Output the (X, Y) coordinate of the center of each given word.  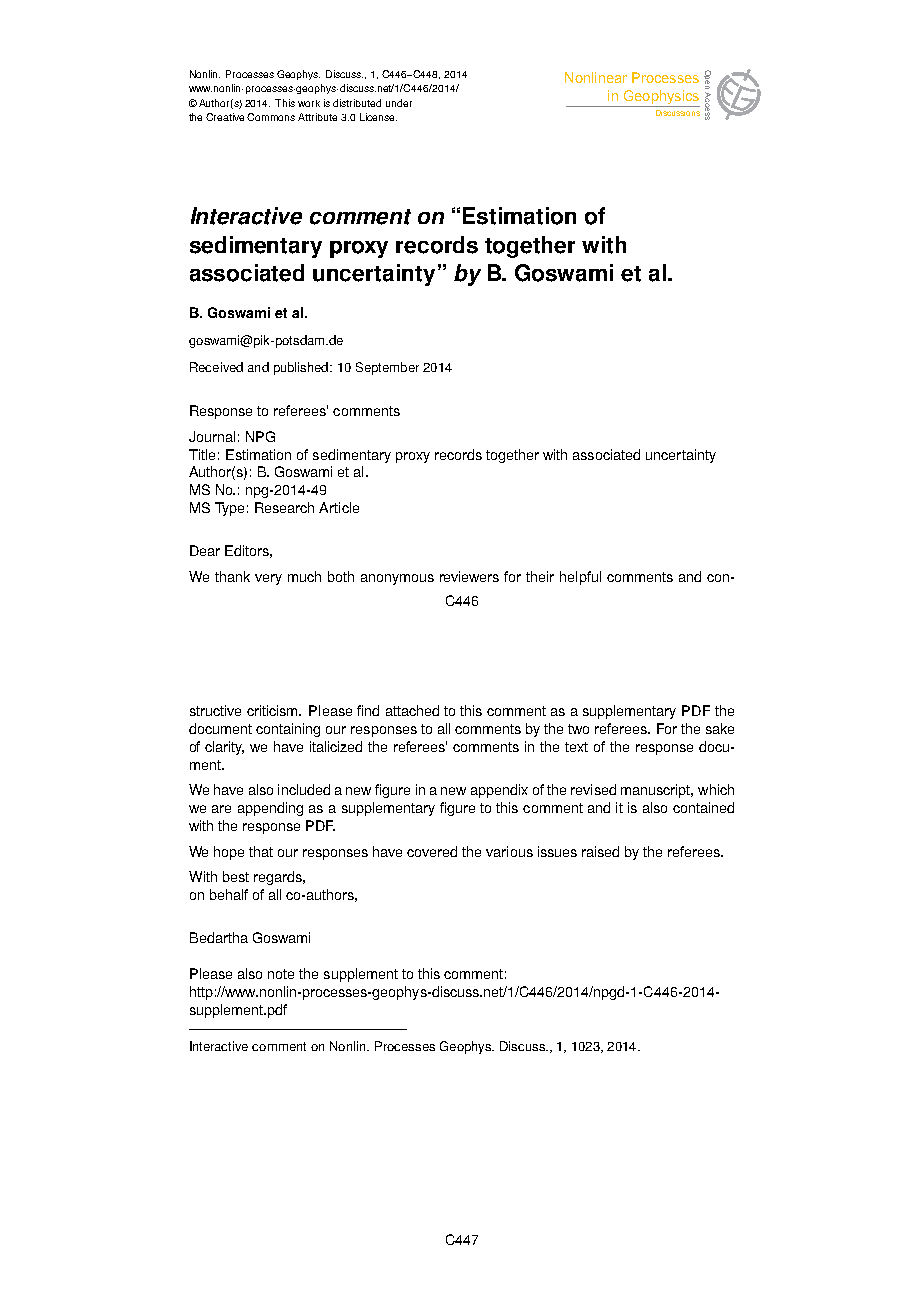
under (399, 103)
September (387, 368)
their (540, 576)
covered (432, 851)
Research (284, 507)
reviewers (469, 576)
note (281, 974)
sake (720, 728)
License (378, 117)
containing (288, 730)
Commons (271, 117)
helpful (580, 578)
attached (412, 710)
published (301, 368)
